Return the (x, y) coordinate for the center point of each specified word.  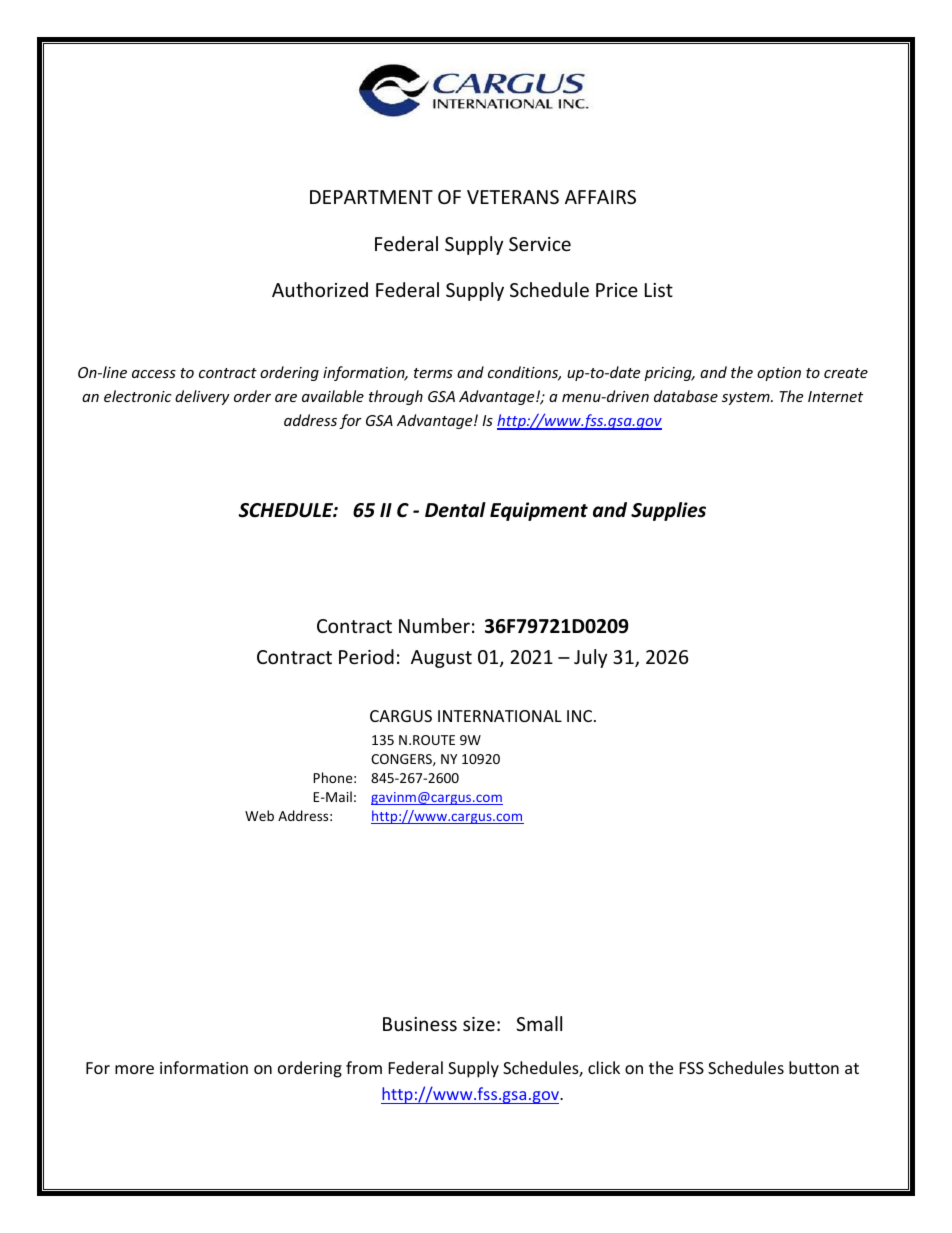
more (134, 1069)
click (604, 1067)
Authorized (320, 289)
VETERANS (513, 197)
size (479, 1024)
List (659, 290)
